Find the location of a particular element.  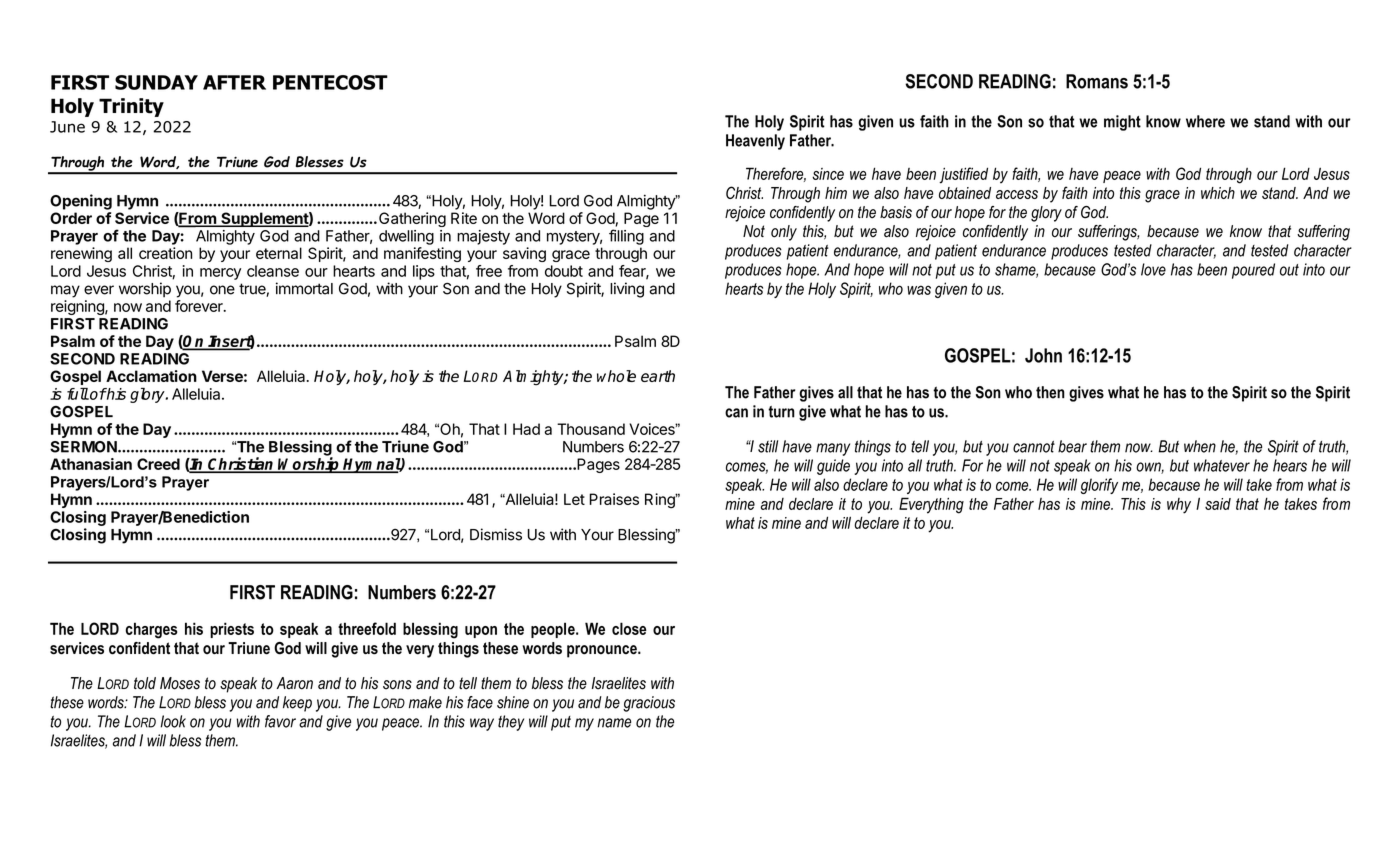

Heavenly is located at coordinates (755, 142).
